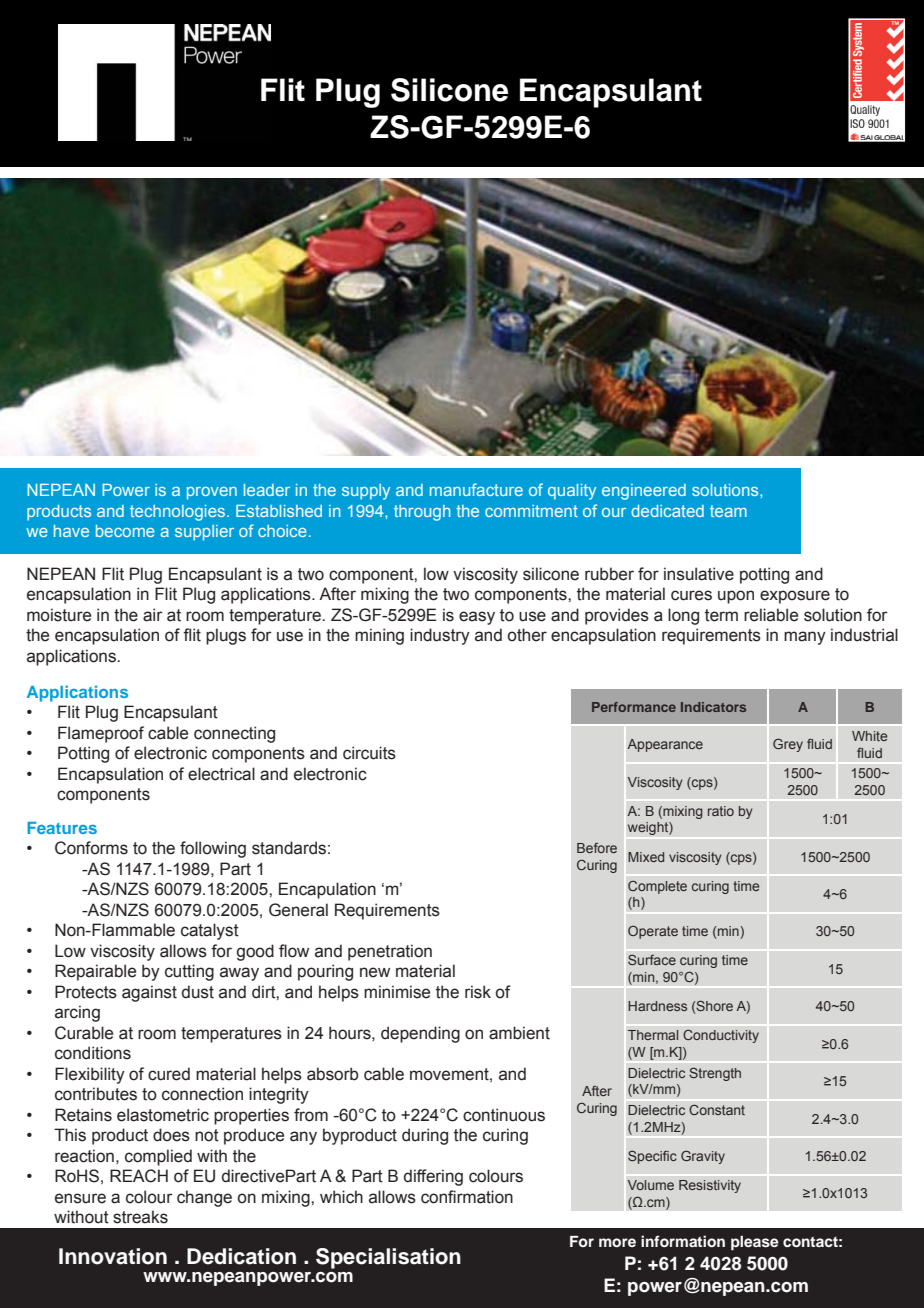  I want to click on team, so click(728, 511).
